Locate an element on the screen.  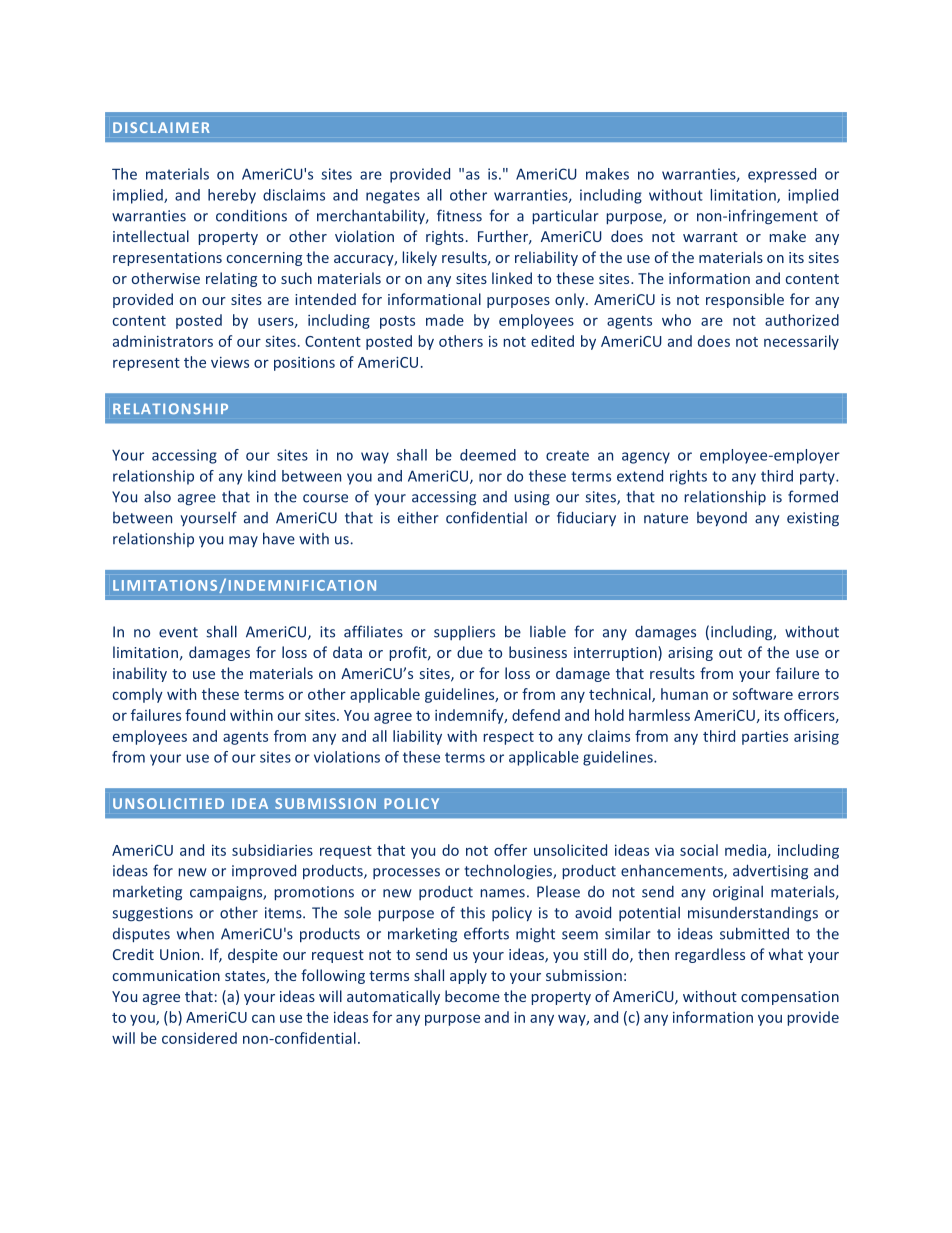
considered is located at coordinates (199, 1038).
